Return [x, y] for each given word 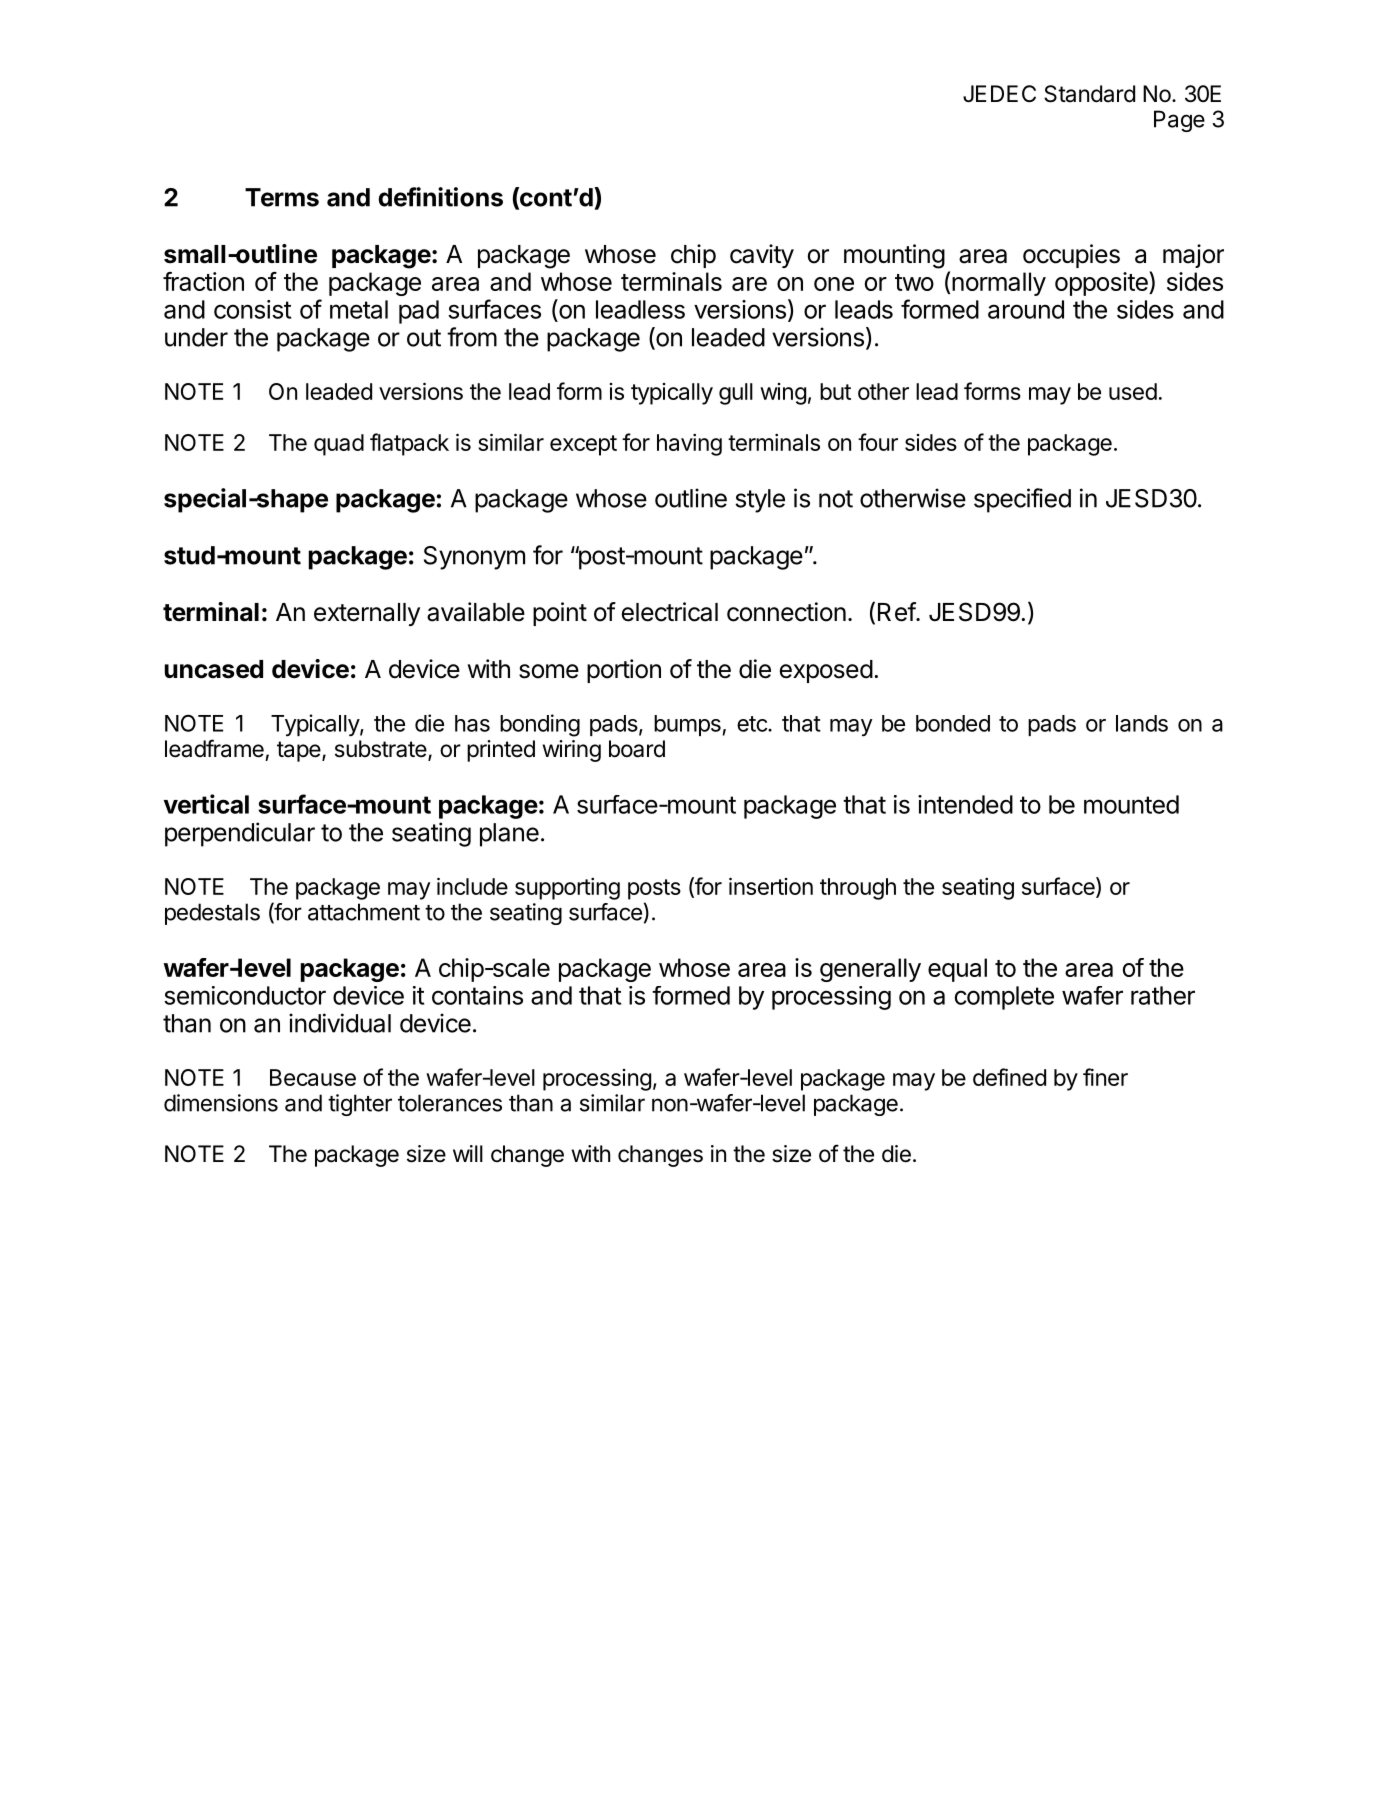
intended [965, 804]
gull [736, 394]
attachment [364, 912]
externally [367, 614]
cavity [762, 256]
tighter [360, 1105]
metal [359, 309]
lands [1142, 723]
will [468, 1153]
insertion [771, 886]
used [1133, 391]
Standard [1089, 94]
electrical [669, 612]
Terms [282, 197]
